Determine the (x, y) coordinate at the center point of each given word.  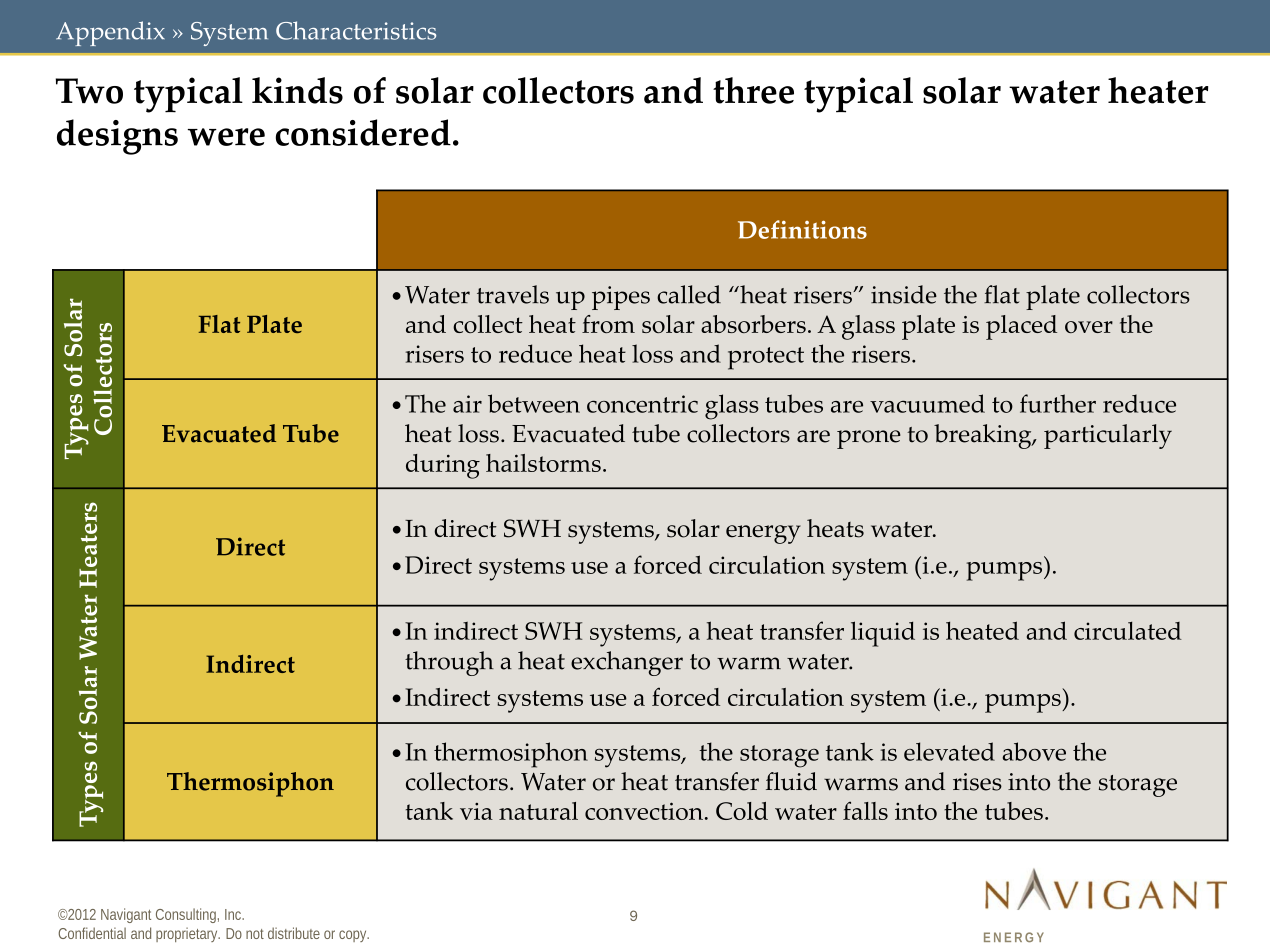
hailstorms (543, 463)
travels (513, 294)
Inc (234, 914)
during (443, 466)
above (1034, 751)
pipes (621, 298)
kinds (297, 90)
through (449, 663)
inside (904, 294)
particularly (1108, 436)
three (753, 90)
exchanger (627, 663)
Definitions (802, 229)
